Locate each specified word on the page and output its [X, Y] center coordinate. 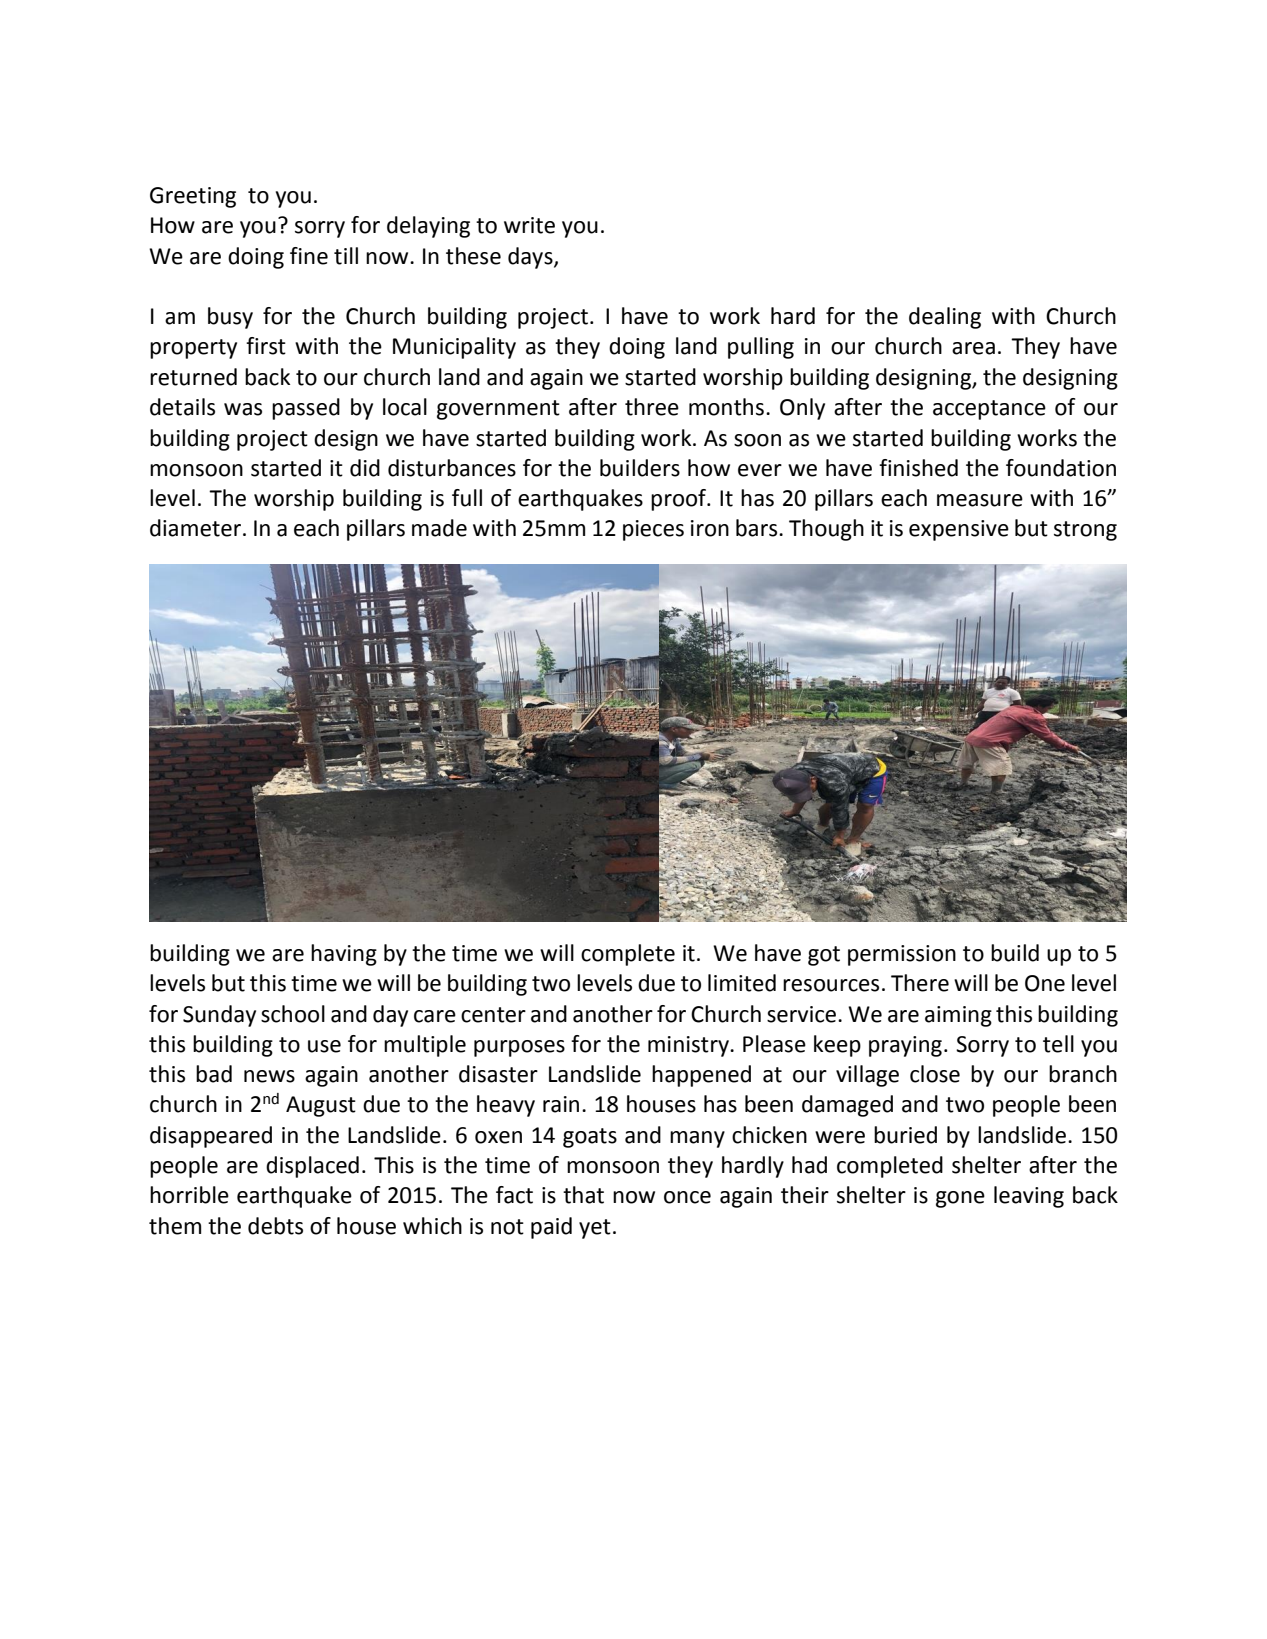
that [583, 1195]
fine [309, 256]
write [529, 225]
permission [902, 955]
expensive [959, 530]
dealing [945, 318]
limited [742, 983]
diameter [195, 528]
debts [275, 1226]
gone [960, 1199]
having [344, 955]
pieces [653, 530]
